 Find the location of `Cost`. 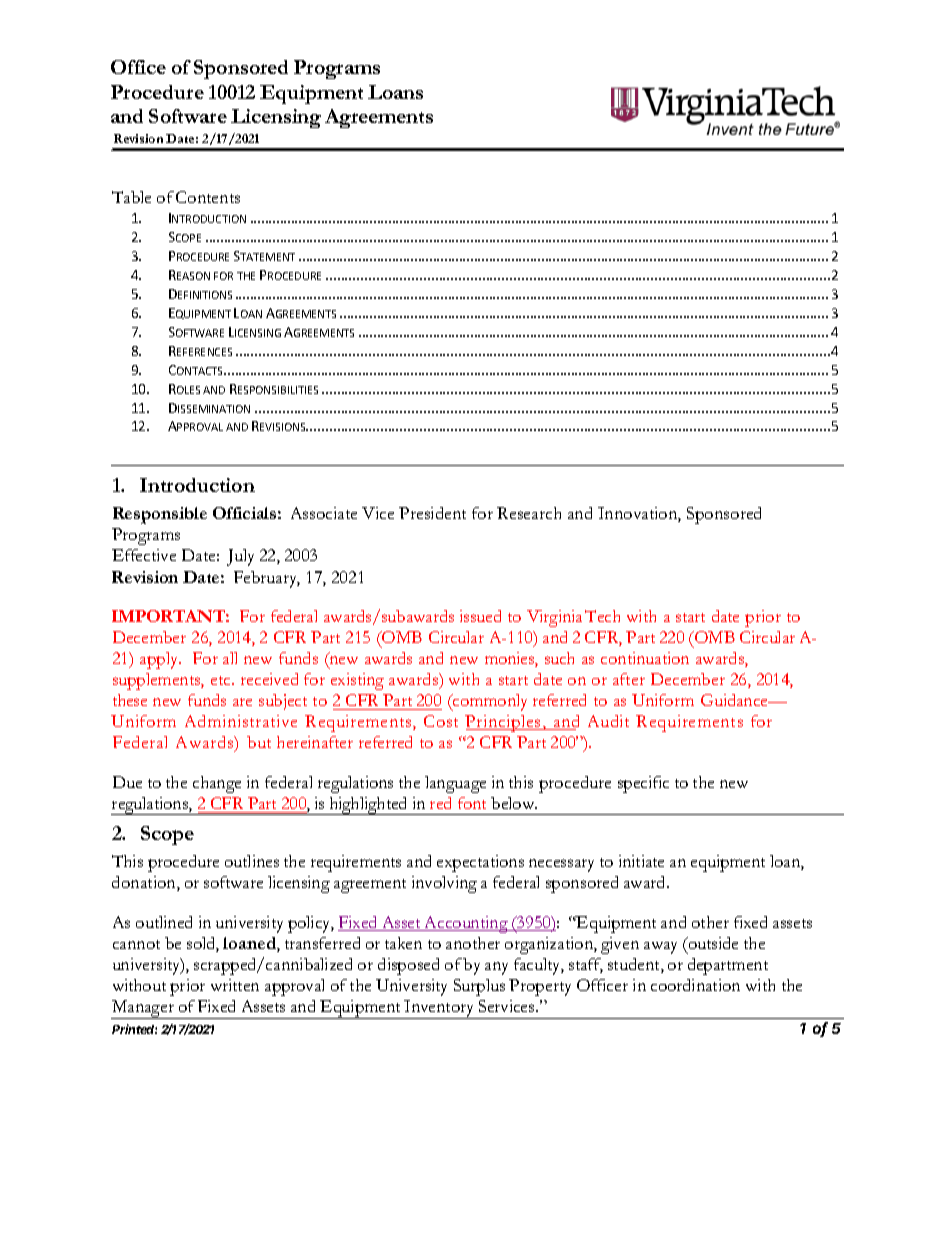

Cost is located at coordinates (441, 721).
